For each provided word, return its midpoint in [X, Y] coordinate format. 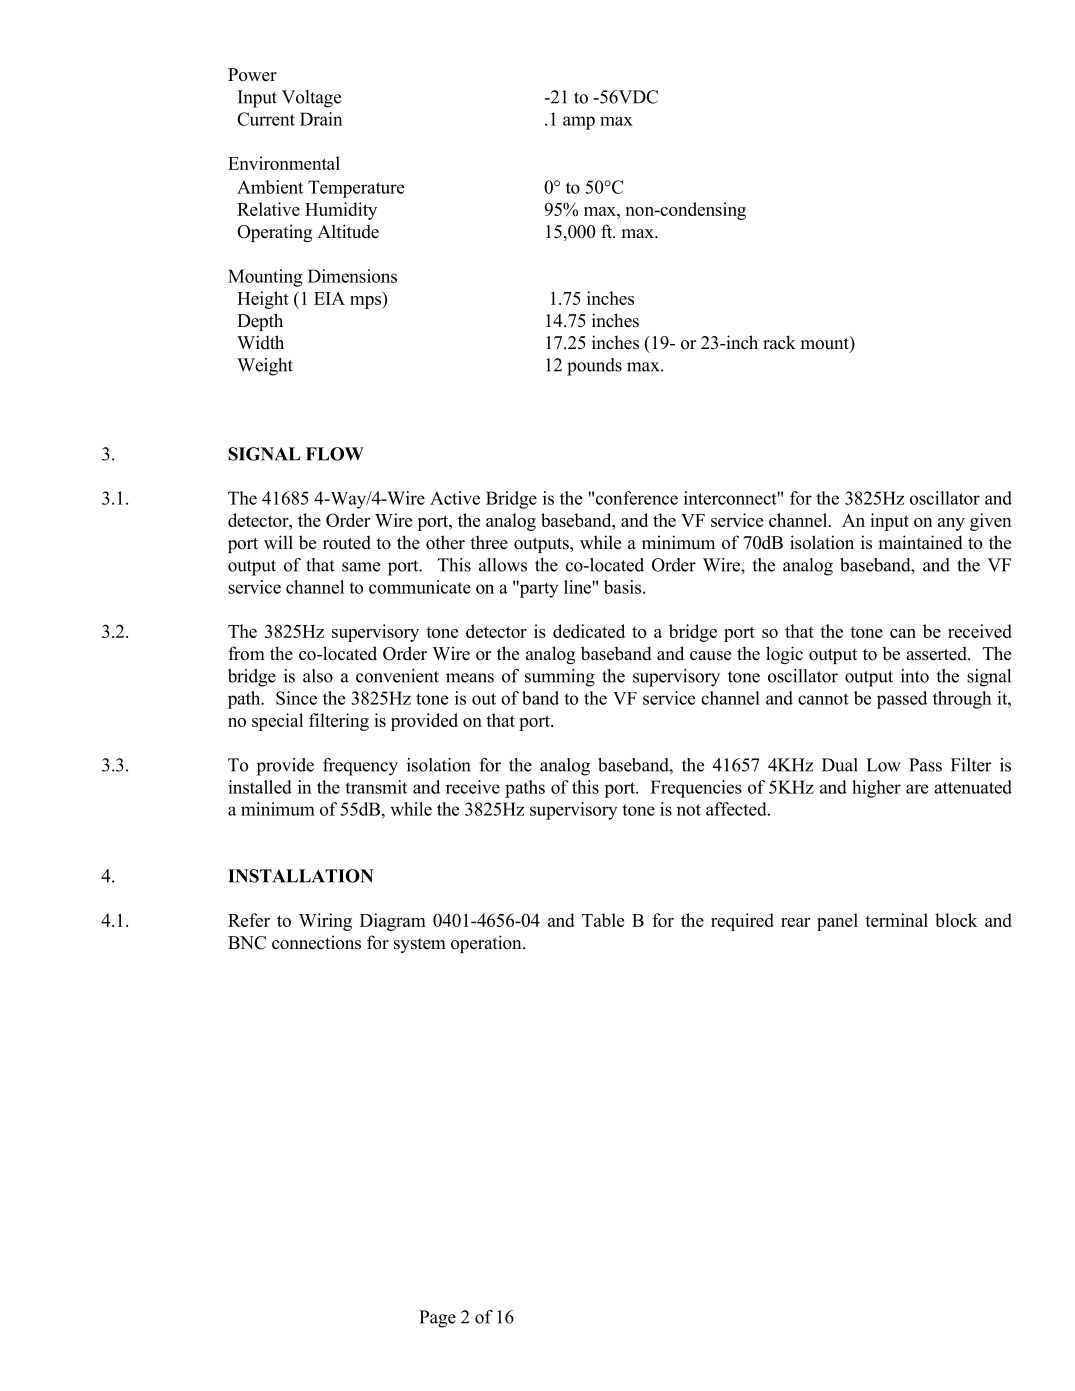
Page [437, 1319]
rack [779, 342]
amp [579, 123]
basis [624, 587]
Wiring [325, 922]
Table [603, 920]
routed [347, 542]
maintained [920, 542]
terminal [896, 920]
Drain [321, 119]
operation [487, 944]
